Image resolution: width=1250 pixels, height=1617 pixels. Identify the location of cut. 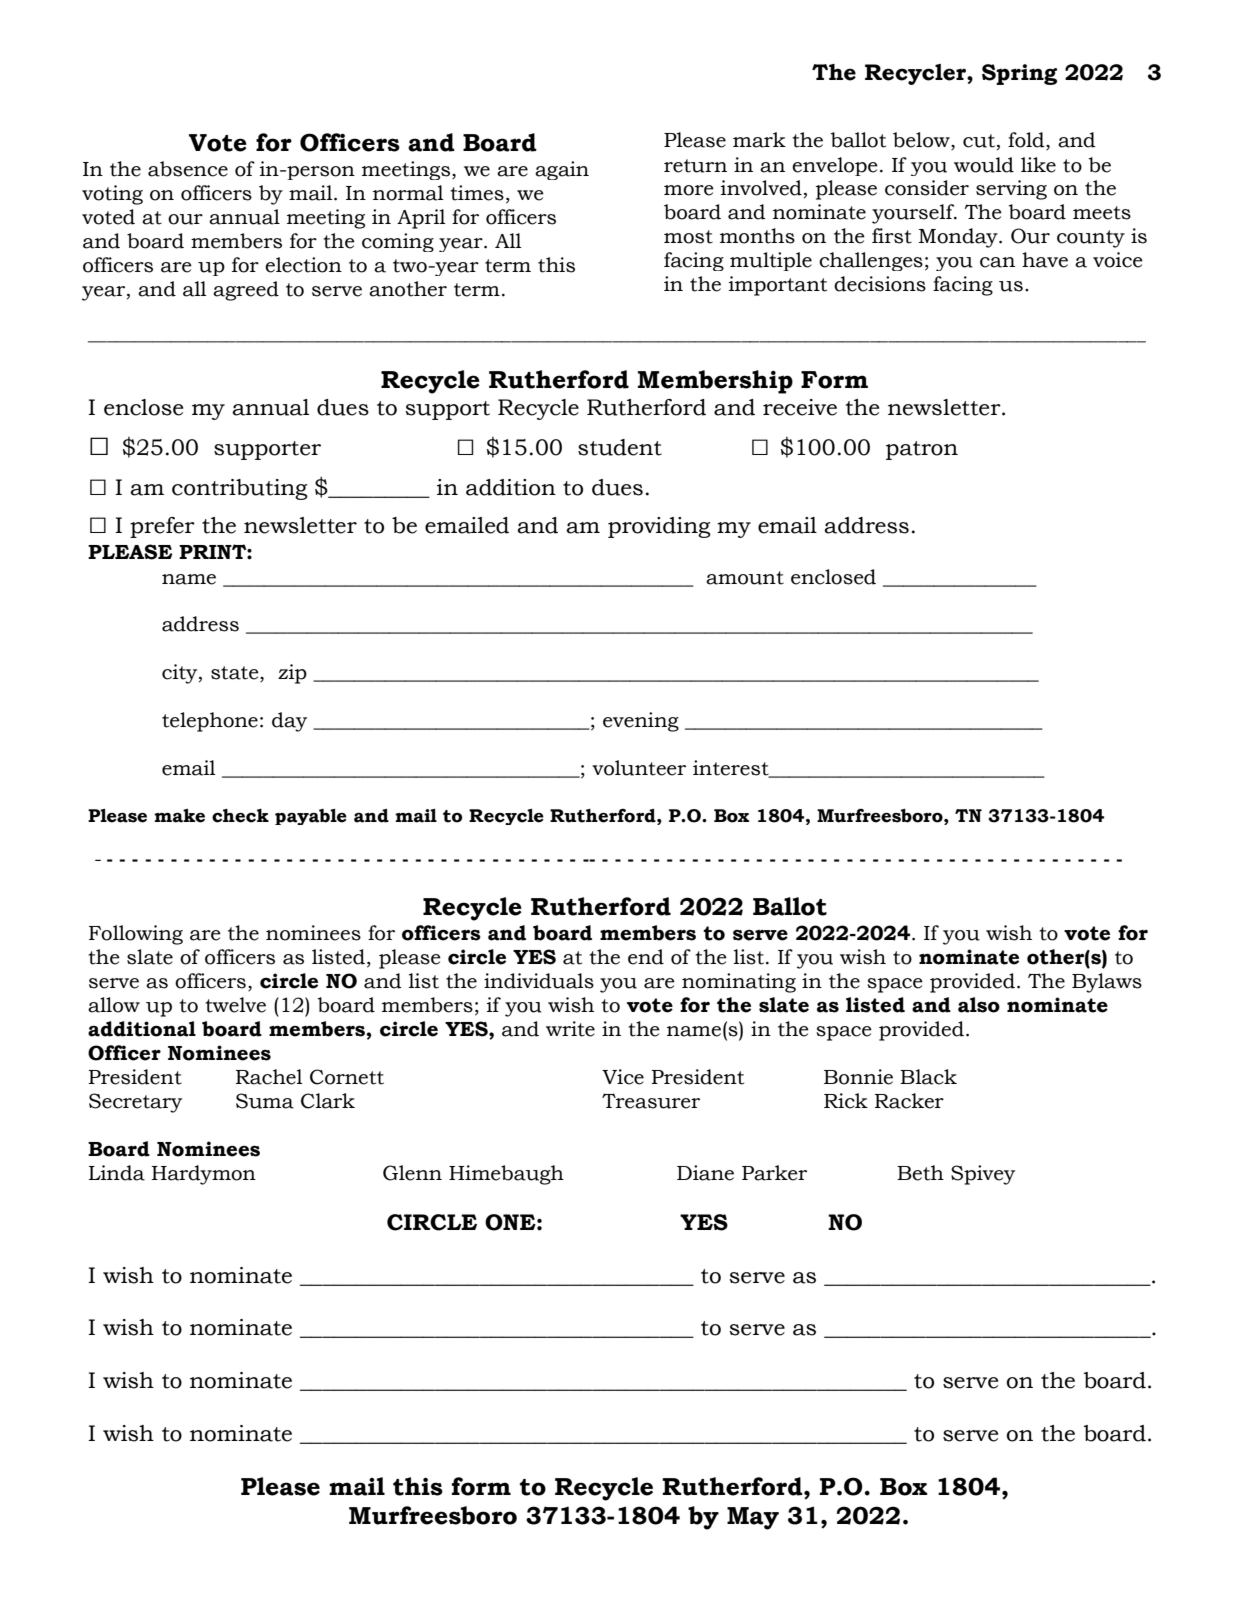
(979, 141).
